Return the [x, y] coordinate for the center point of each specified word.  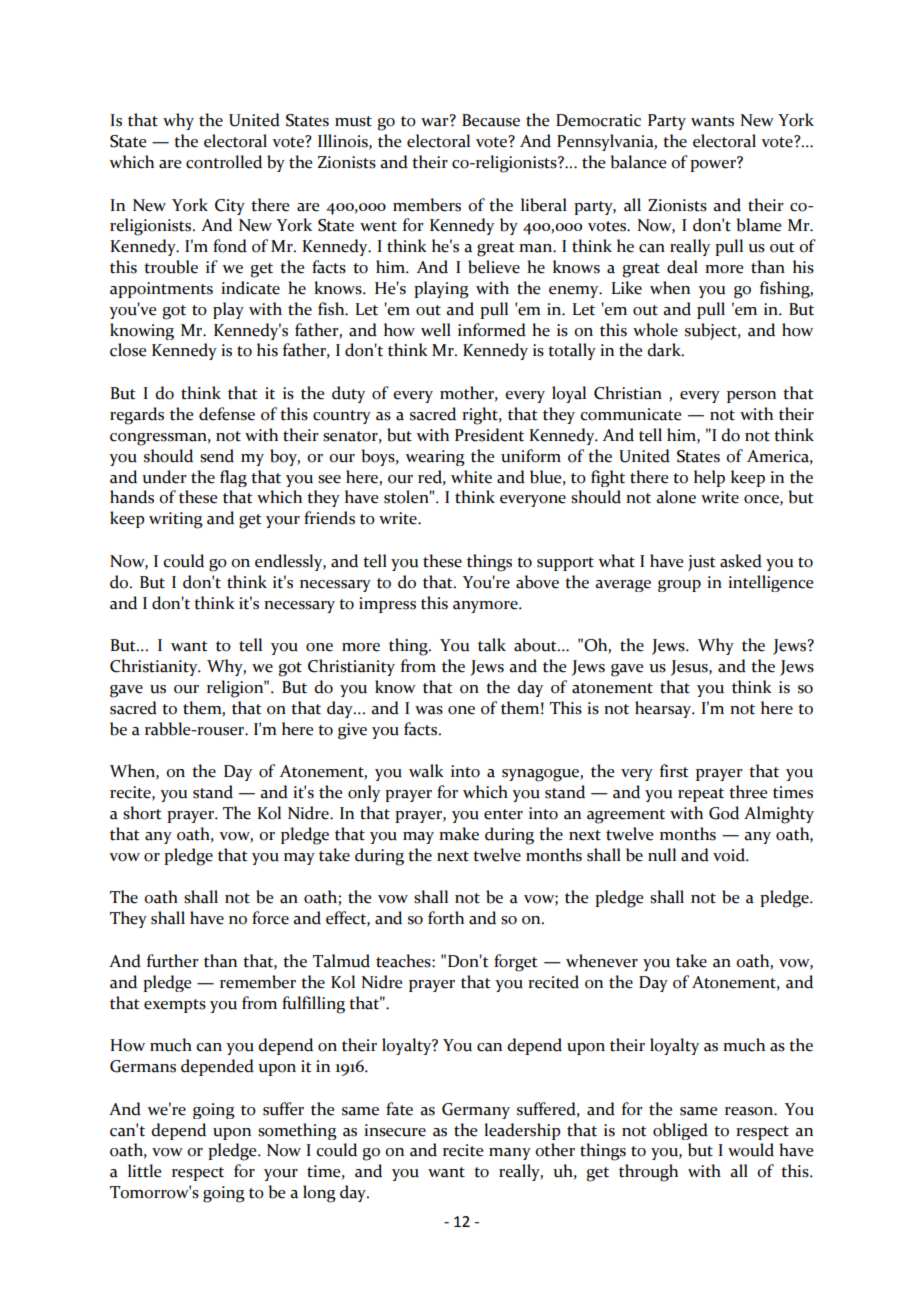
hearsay [664, 709]
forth [446, 918]
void [730, 855]
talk [492, 645]
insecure [395, 1130]
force [270, 918]
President [489, 435]
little [144, 1171]
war [436, 121]
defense [227, 414]
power [714, 164]
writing [176, 520]
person [751, 397]
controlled [224, 162]
